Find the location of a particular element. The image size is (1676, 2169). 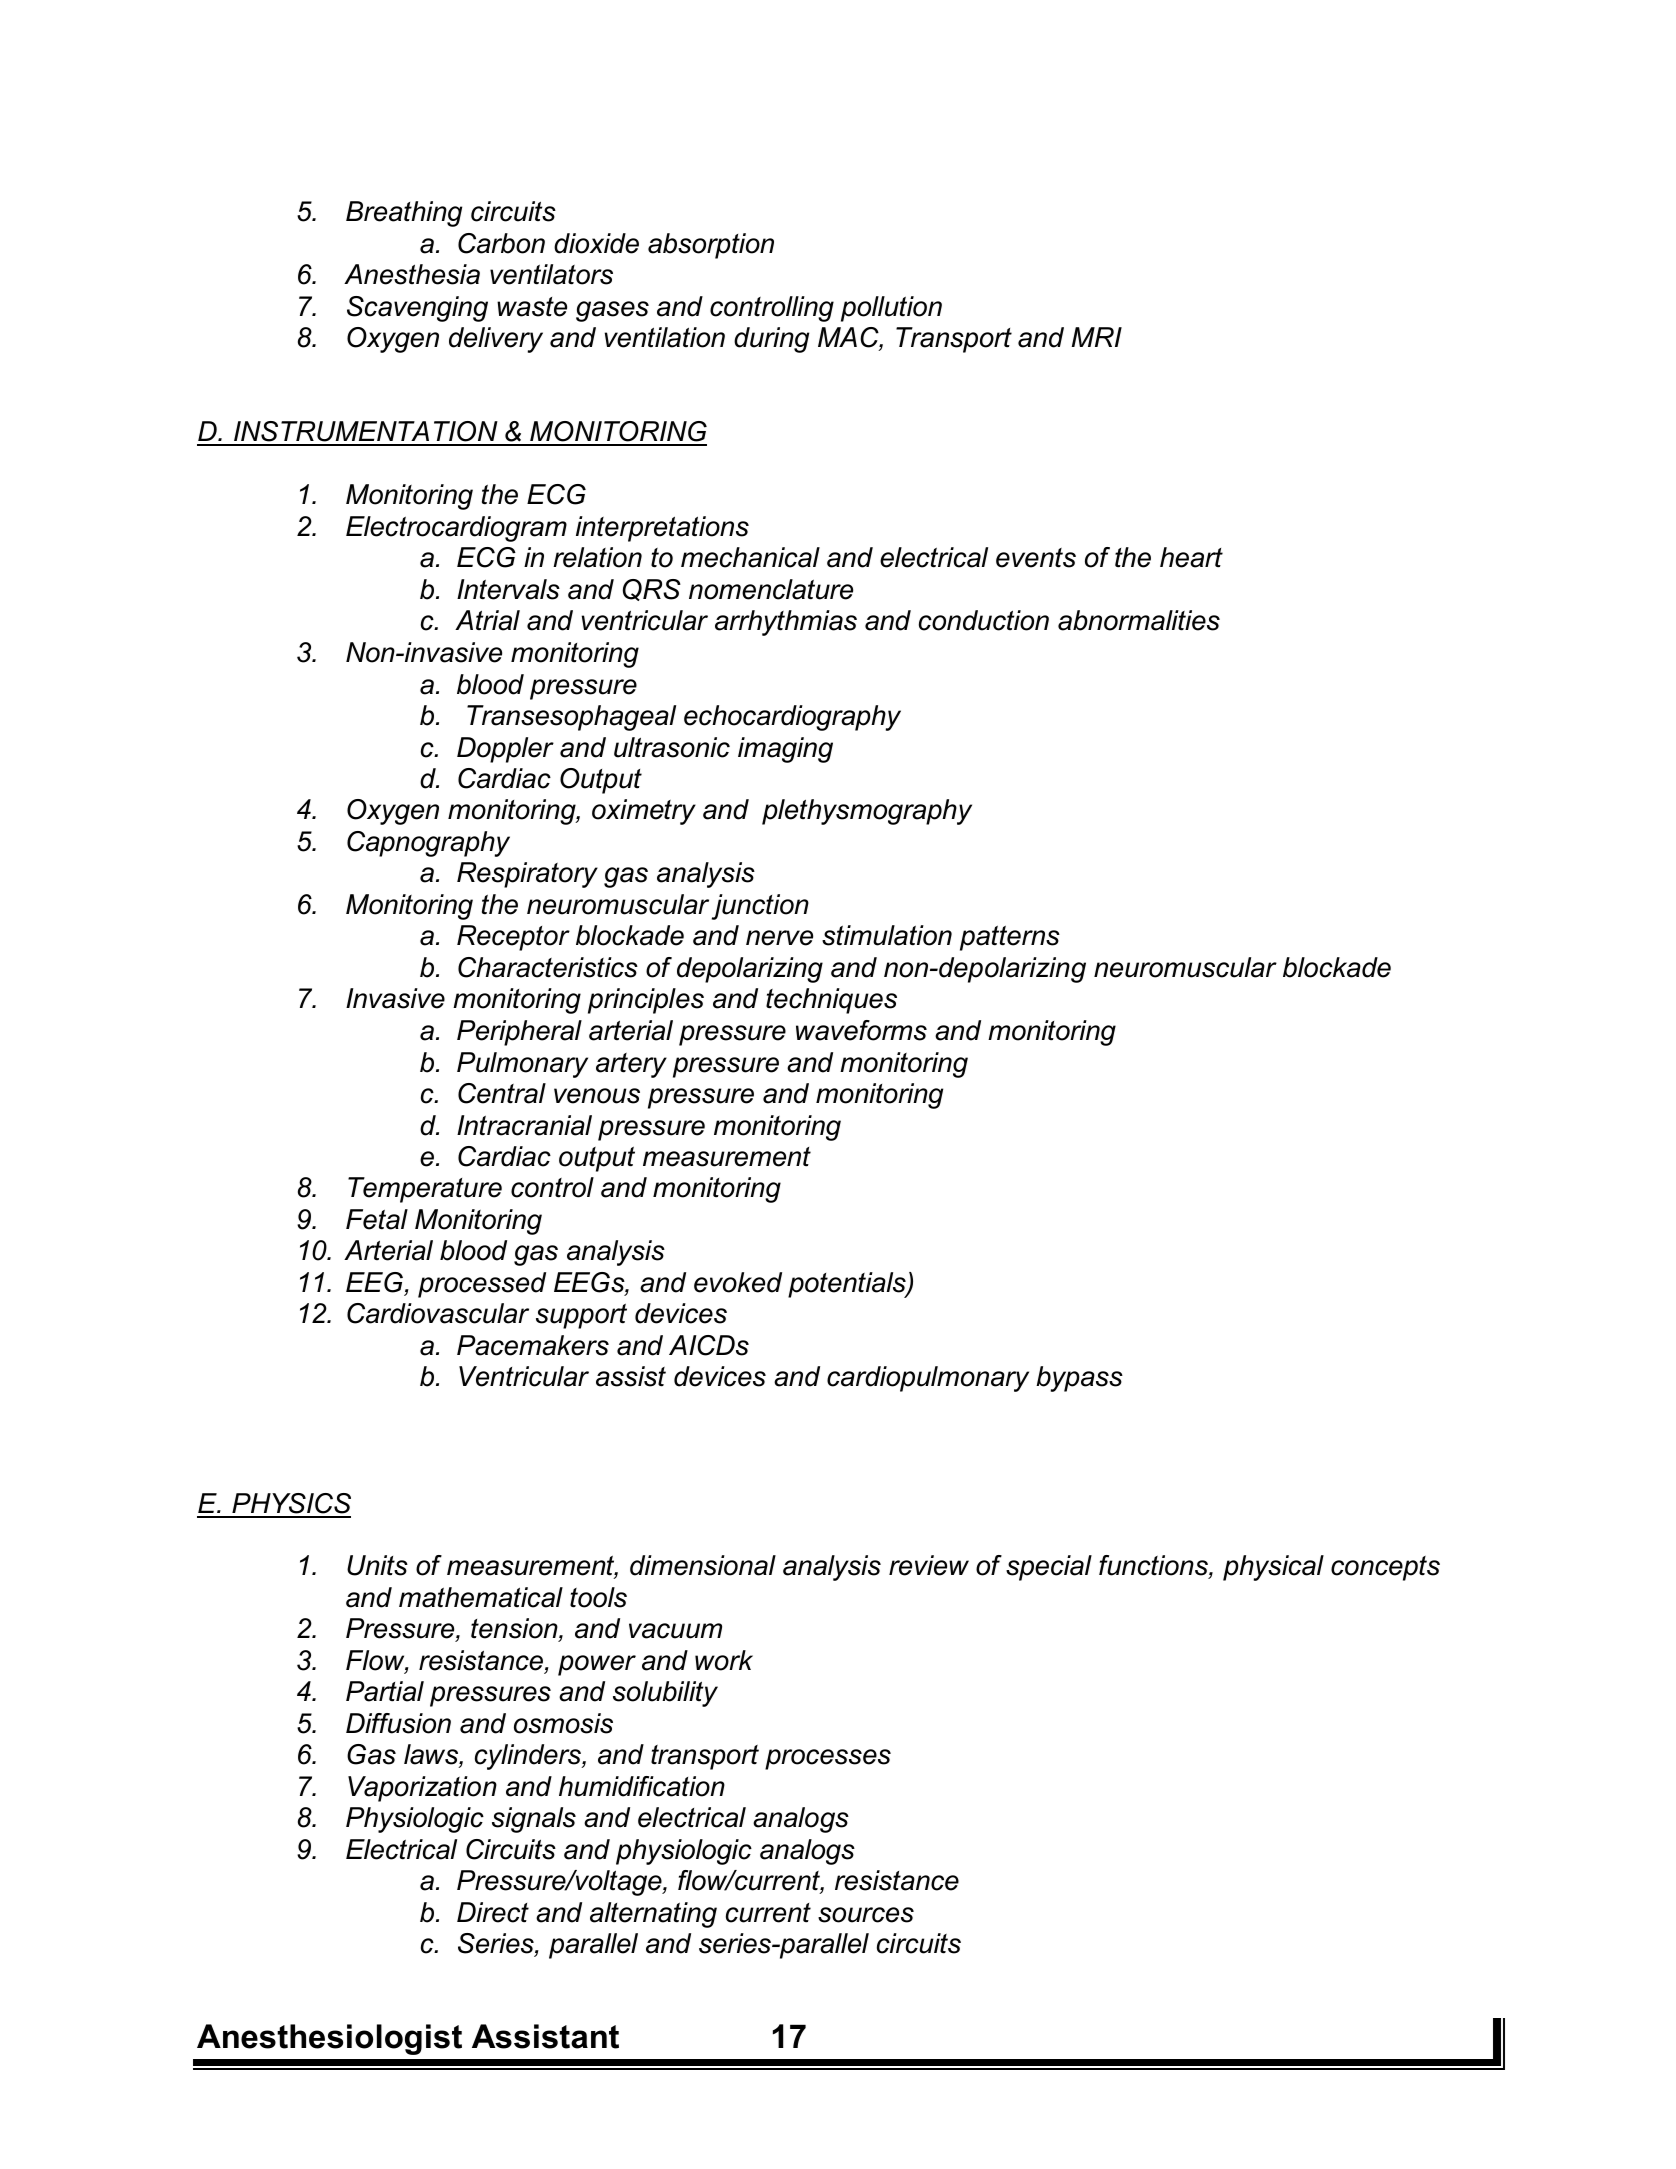

Receptor is located at coordinates (513, 938).
